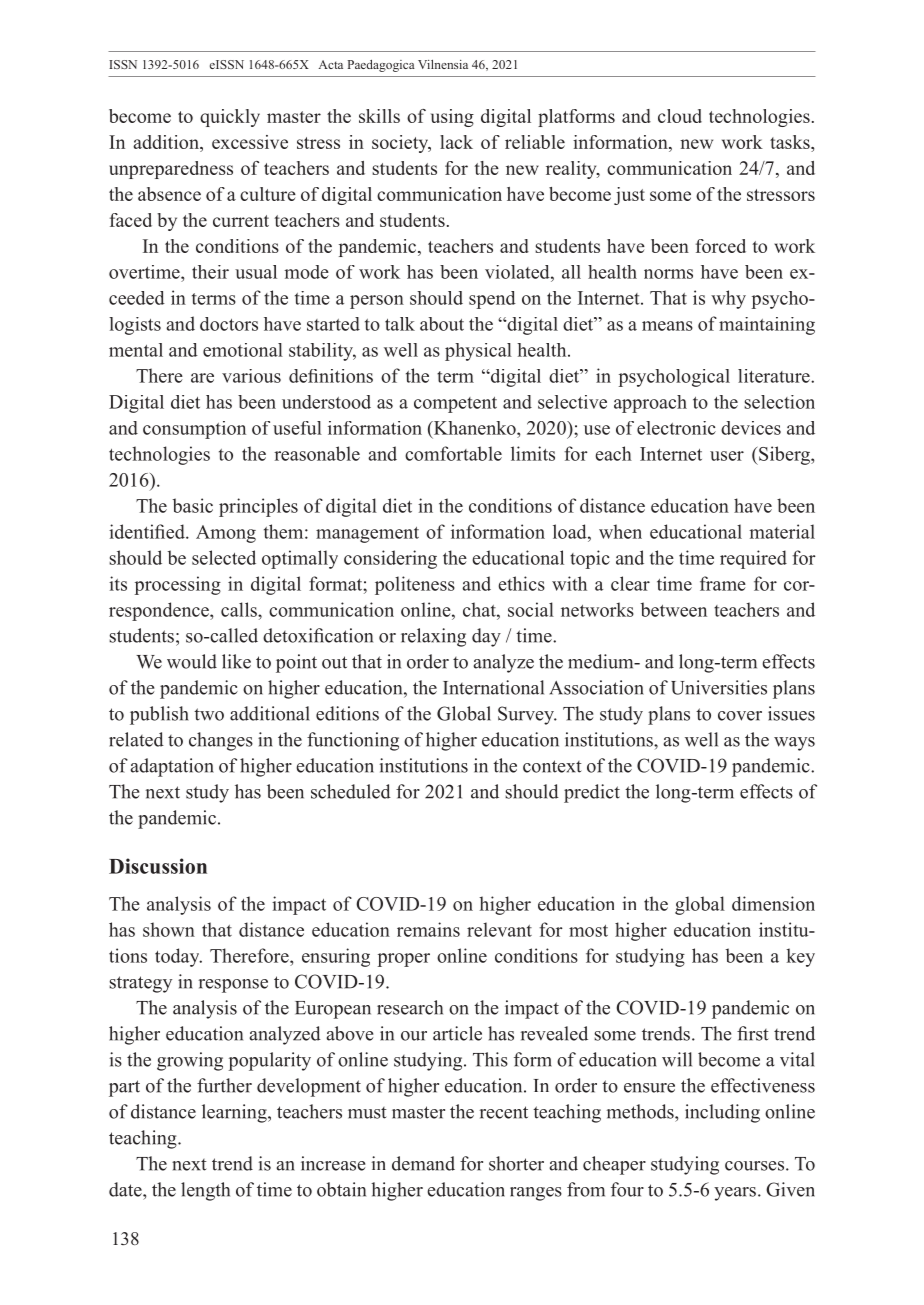  I want to click on quickly, so click(230, 118).
